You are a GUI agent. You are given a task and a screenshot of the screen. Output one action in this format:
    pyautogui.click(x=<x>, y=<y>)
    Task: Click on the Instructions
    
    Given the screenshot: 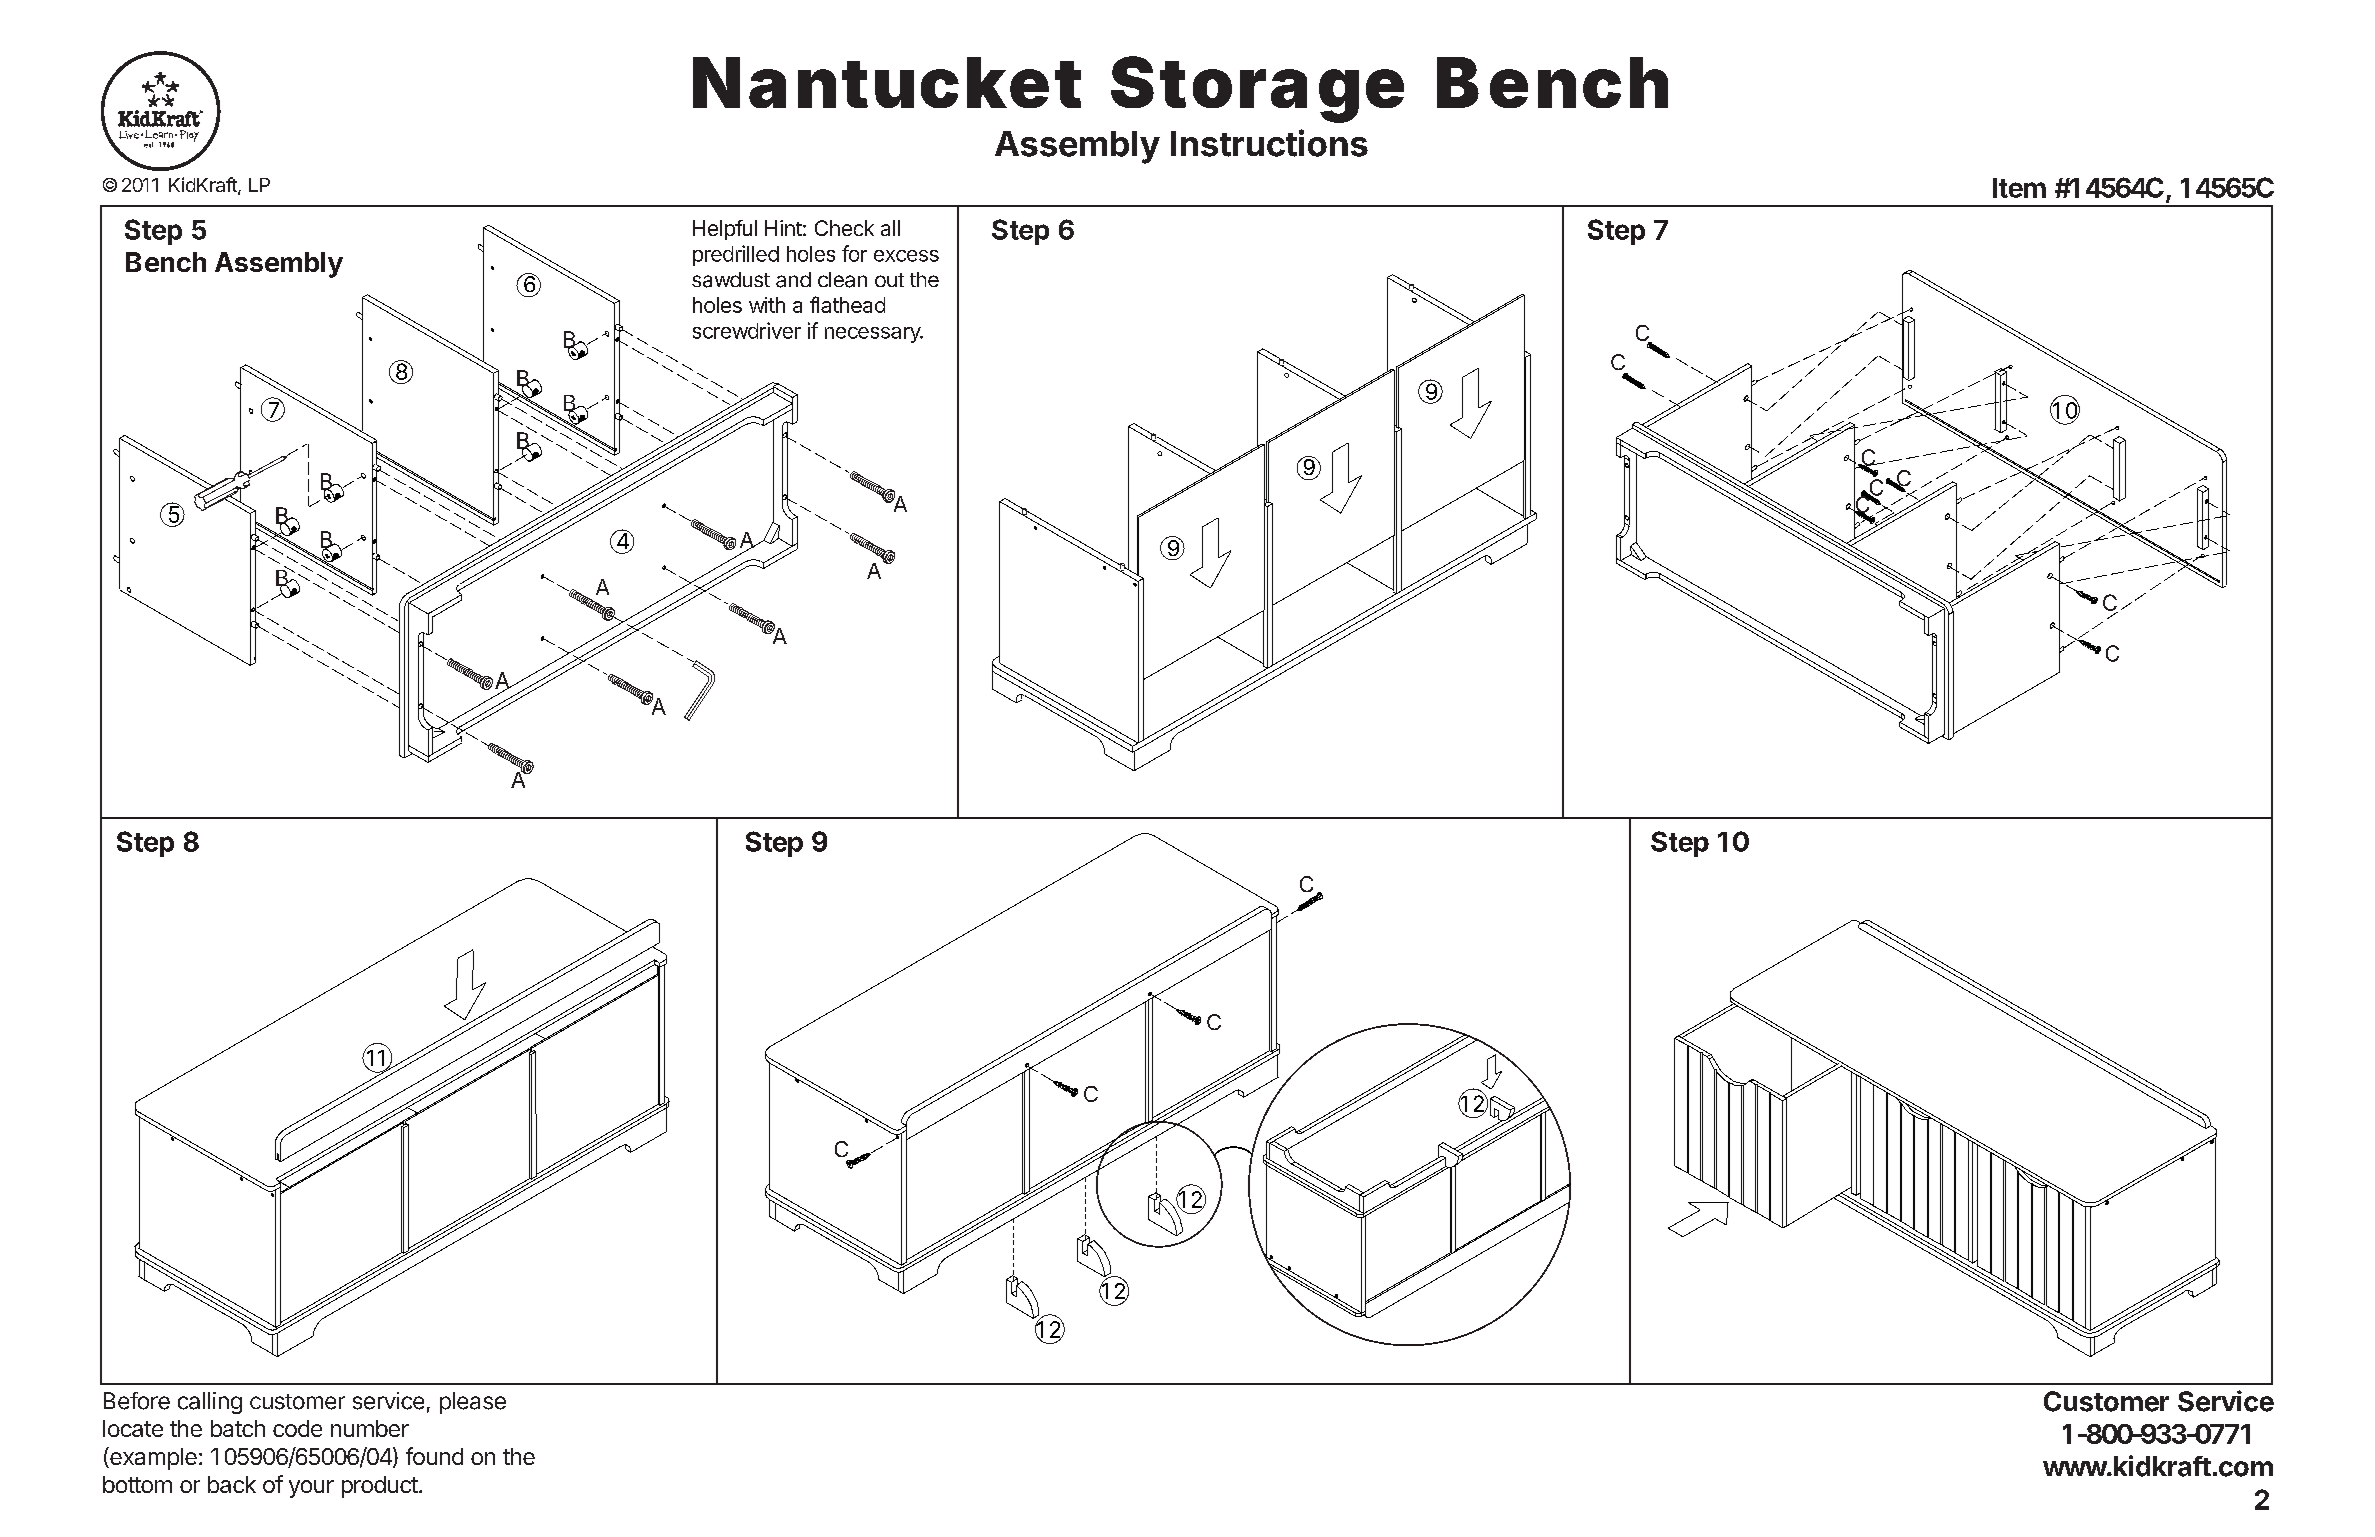 What is the action you would take?
    pyautogui.click(x=1269, y=143)
